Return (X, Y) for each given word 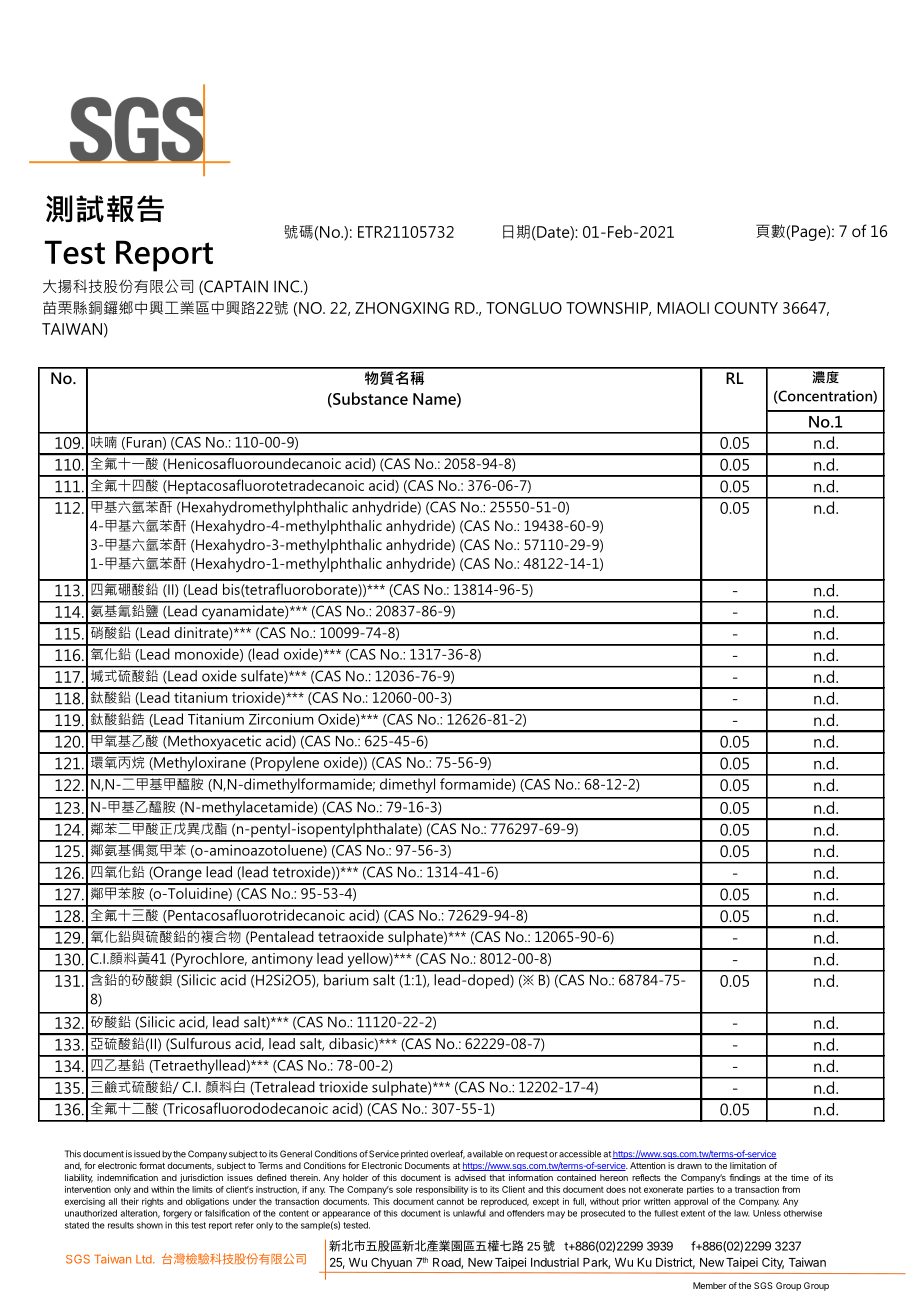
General (296, 1154)
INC (287, 286)
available (485, 1154)
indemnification (127, 1177)
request (532, 1155)
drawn (689, 1165)
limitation (748, 1165)
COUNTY (746, 308)
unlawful (469, 1213)
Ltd (145, 1259)
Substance (369, 399)
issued (147, 1154)
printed (414, 1154)
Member (709, 1285)
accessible (580, 1154)
